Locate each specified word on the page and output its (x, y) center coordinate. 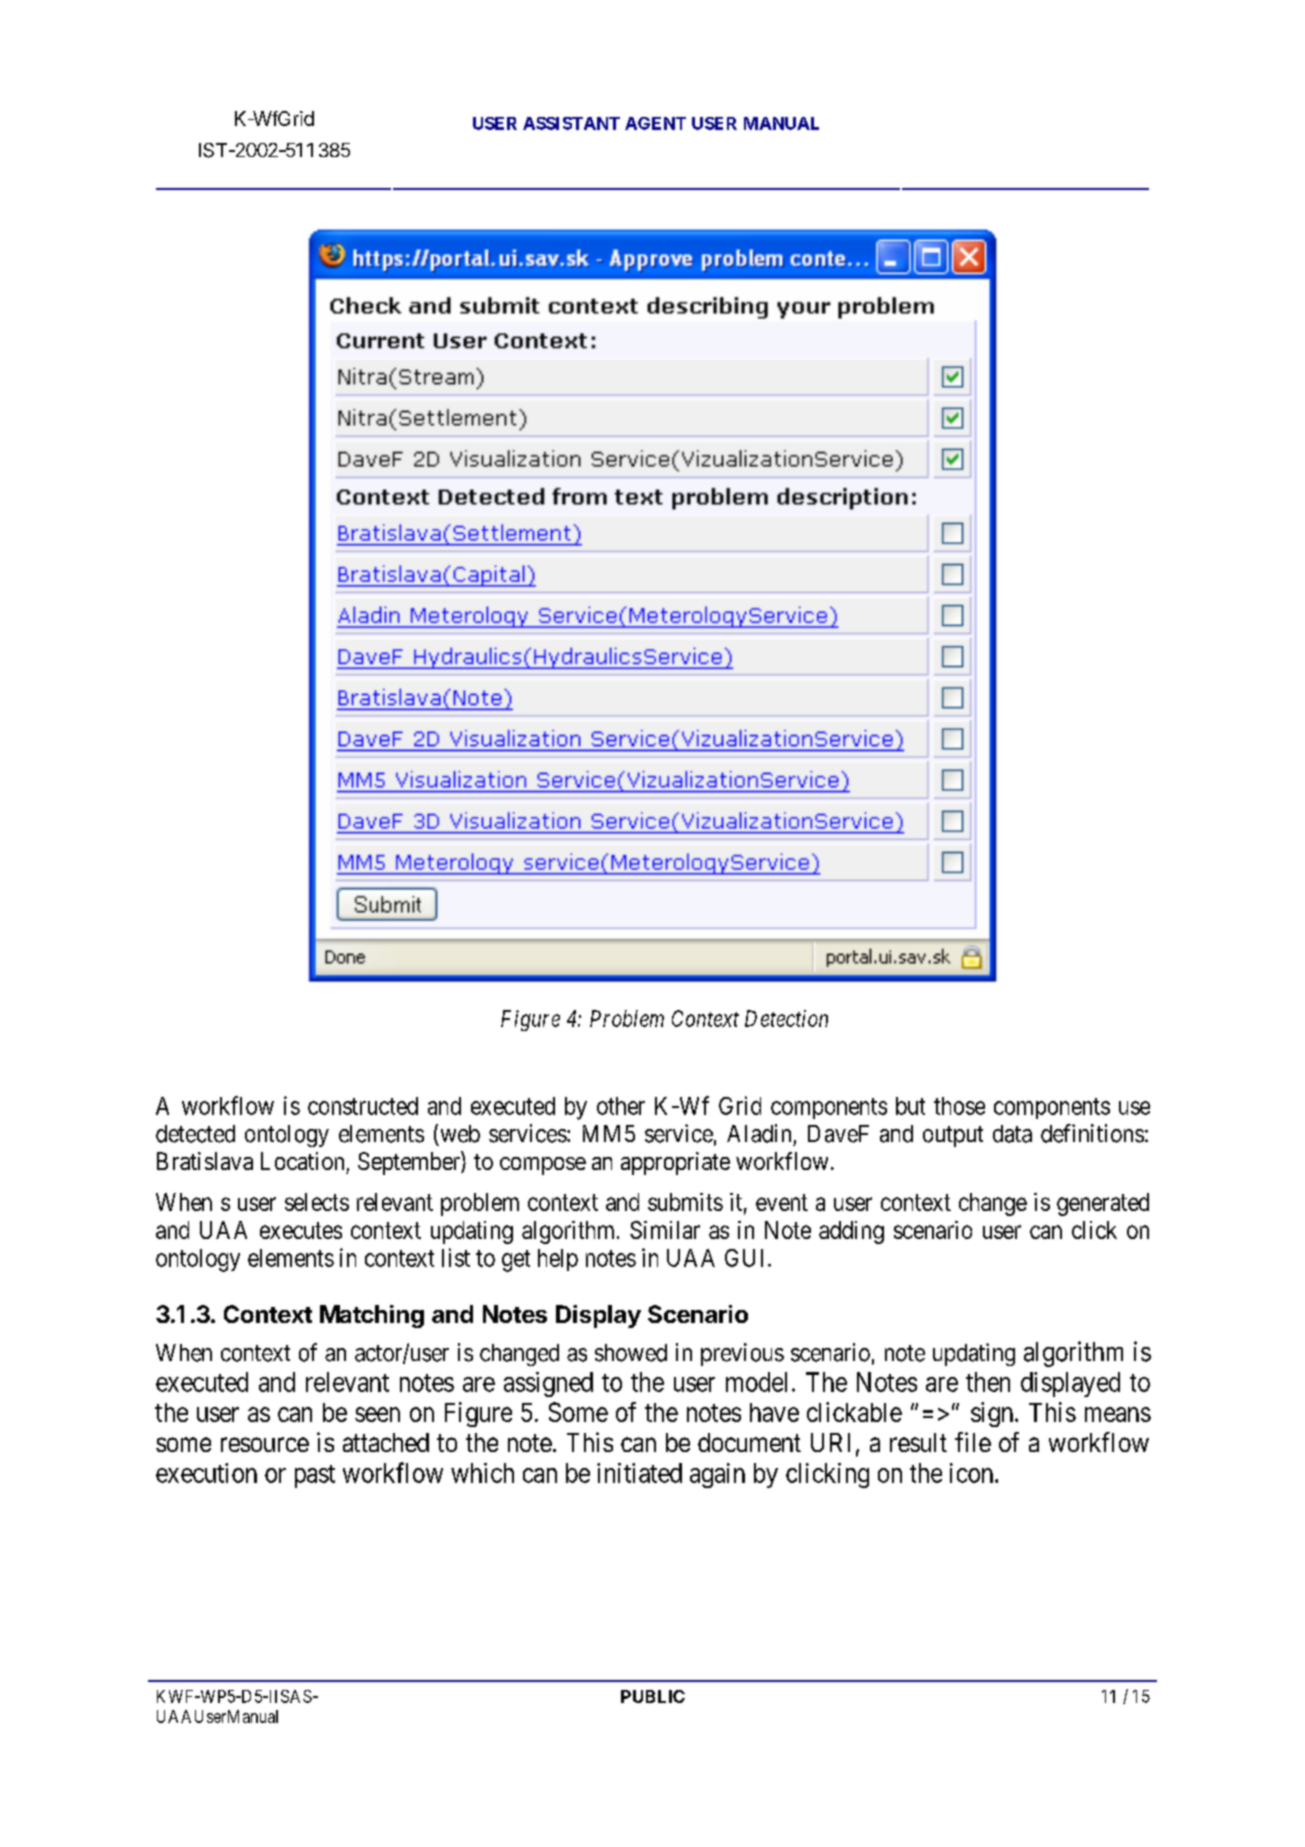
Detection (786, 1018)
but (910, 1106)
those (959, 1106)
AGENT (655, 123)
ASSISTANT (571, 123)
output (953, 1136)
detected (195, 1134)
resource (265, 1444)
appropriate (675, 1163)
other (621, 1106)
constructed (363, 1106)
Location (302, 1161)
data (1012, 1134)
